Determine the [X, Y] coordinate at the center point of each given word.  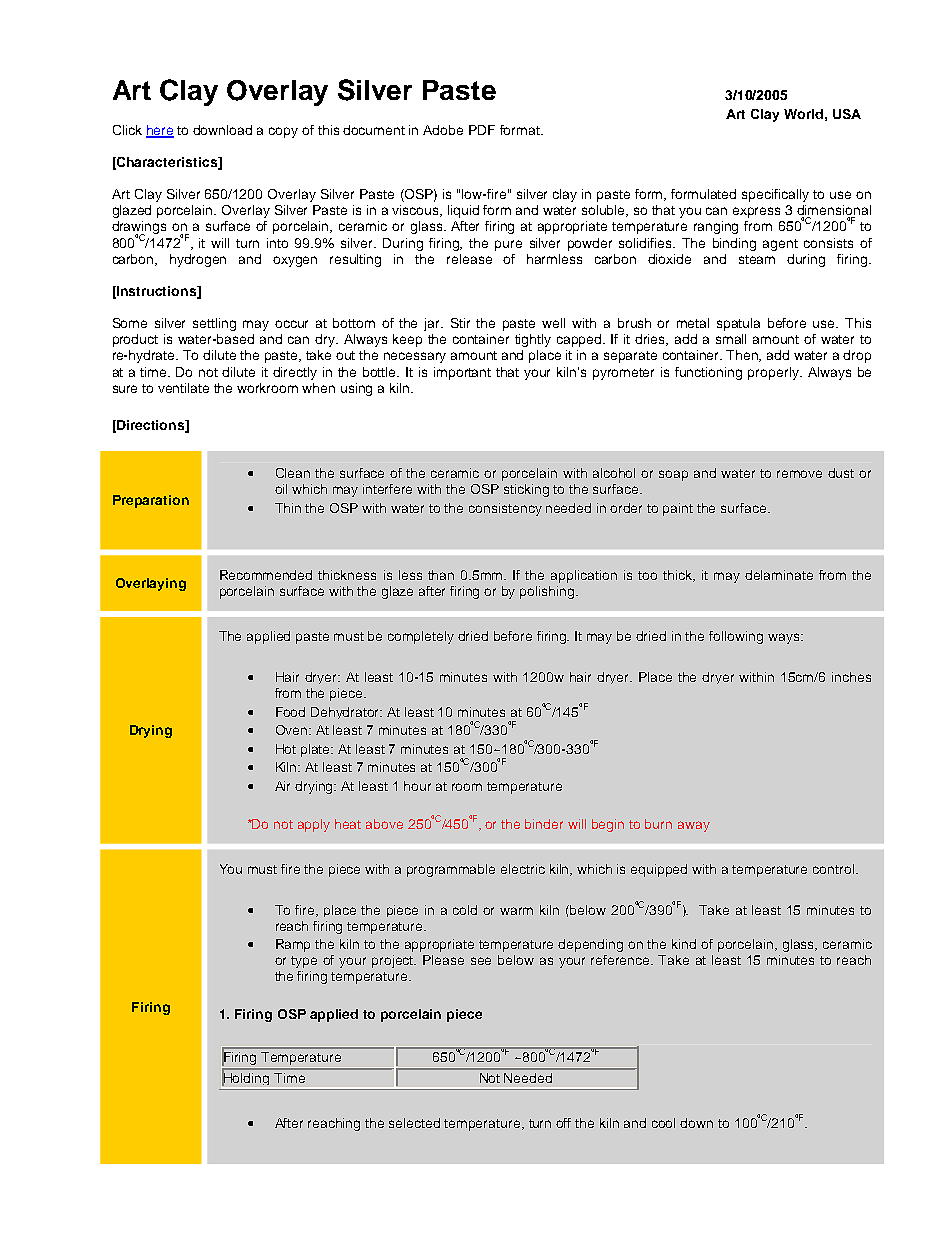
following [736, 637]
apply [314, 825]
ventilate [183, 388]
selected [414, 1123]
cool [663, 1123]
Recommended [266, 575]
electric [523, 869]
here [160, 131]
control [833, 869]
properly [774, 373]
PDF [482, 130]
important [462, 373]
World [803, 114]
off [563, 1123]
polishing [548, 592]
